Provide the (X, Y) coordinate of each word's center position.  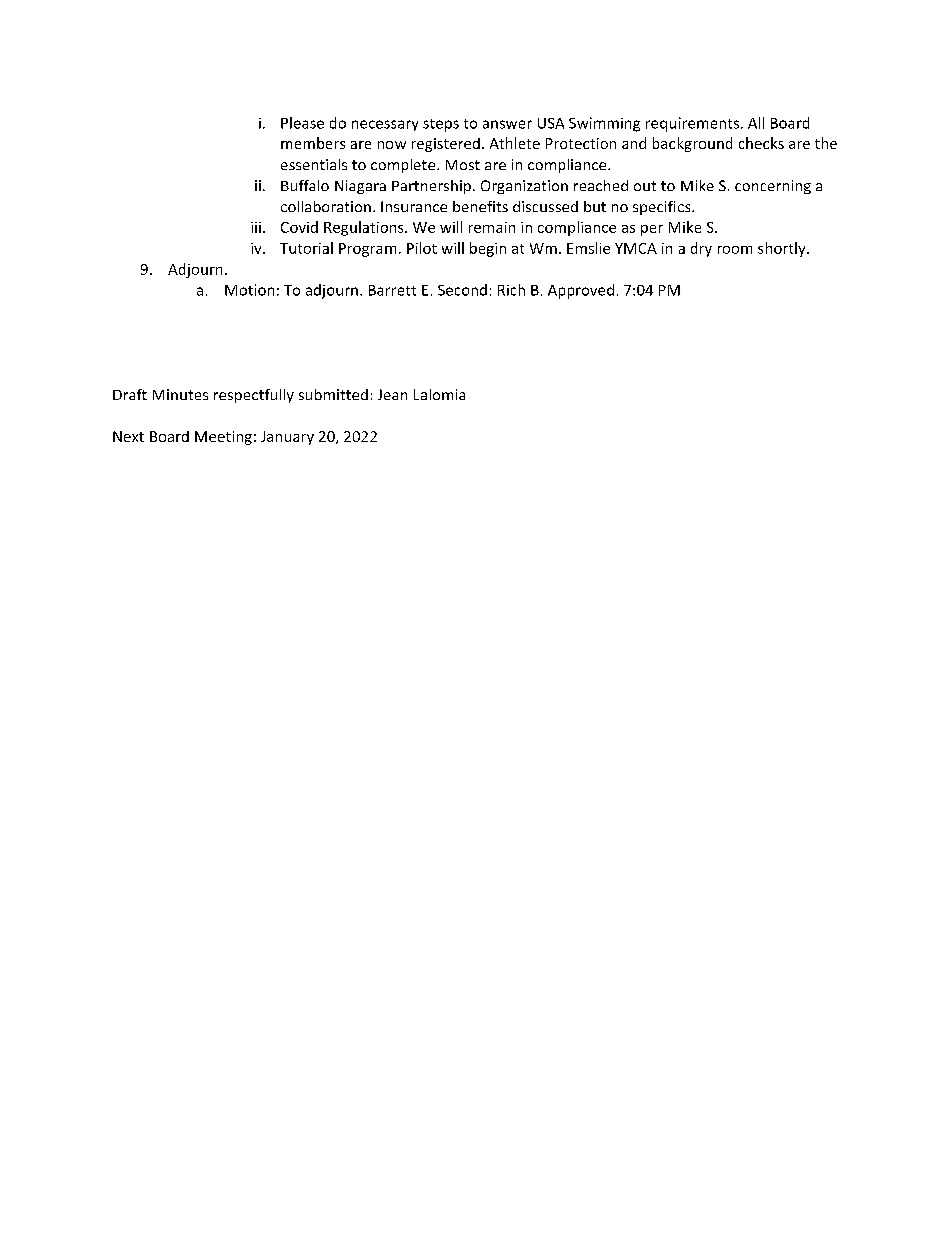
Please (302, 123)
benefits (480, 206)
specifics (663, 208)
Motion (249, 290)
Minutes (180, 394)
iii (256, 227)
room (735, 250)
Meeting (223, 438)
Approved (581, 291)
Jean (392, 394)
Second (462, 290)
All (756, 123)
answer (507, 124)
